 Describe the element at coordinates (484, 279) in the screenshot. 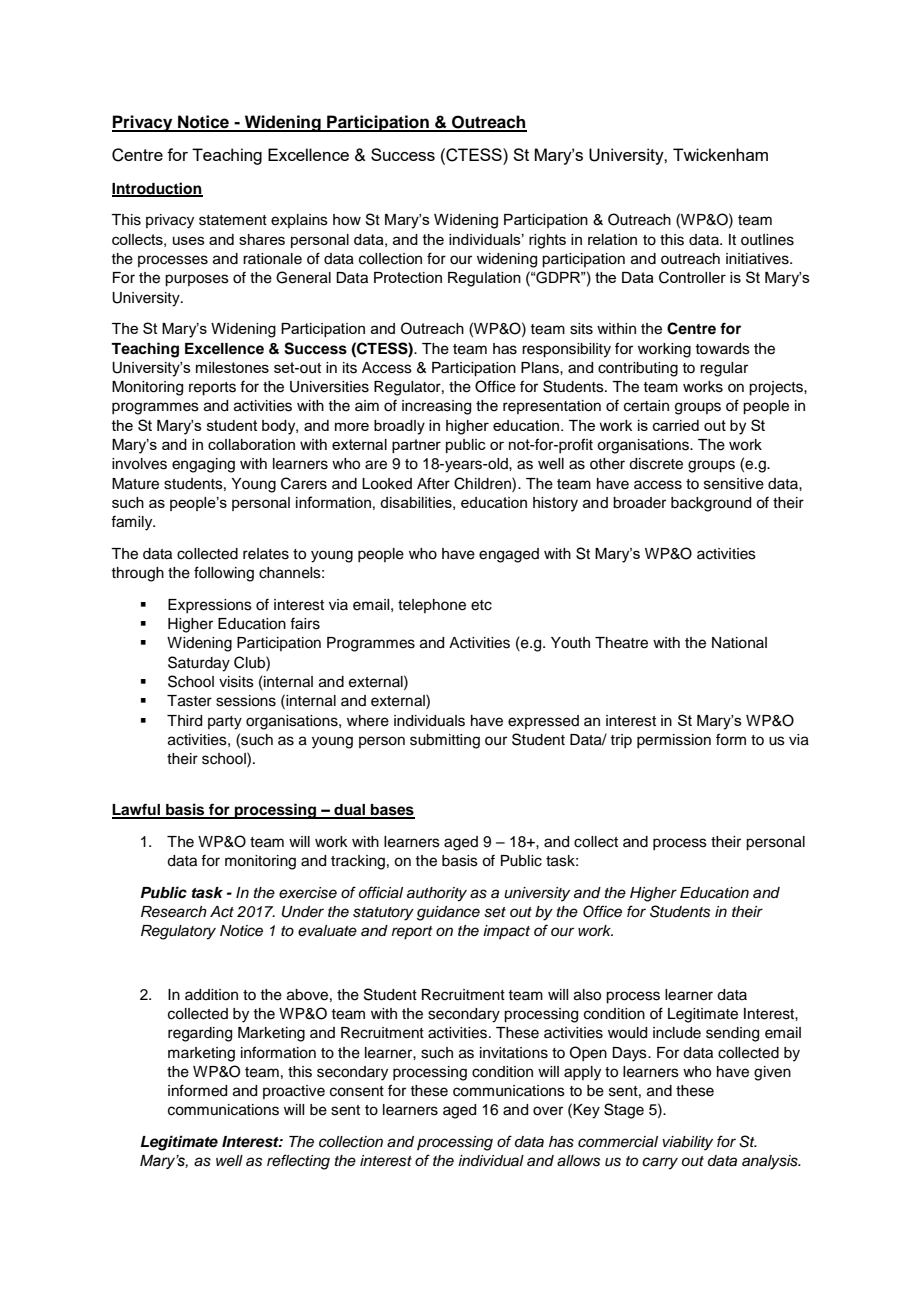

I see `Regulation` at that location.
